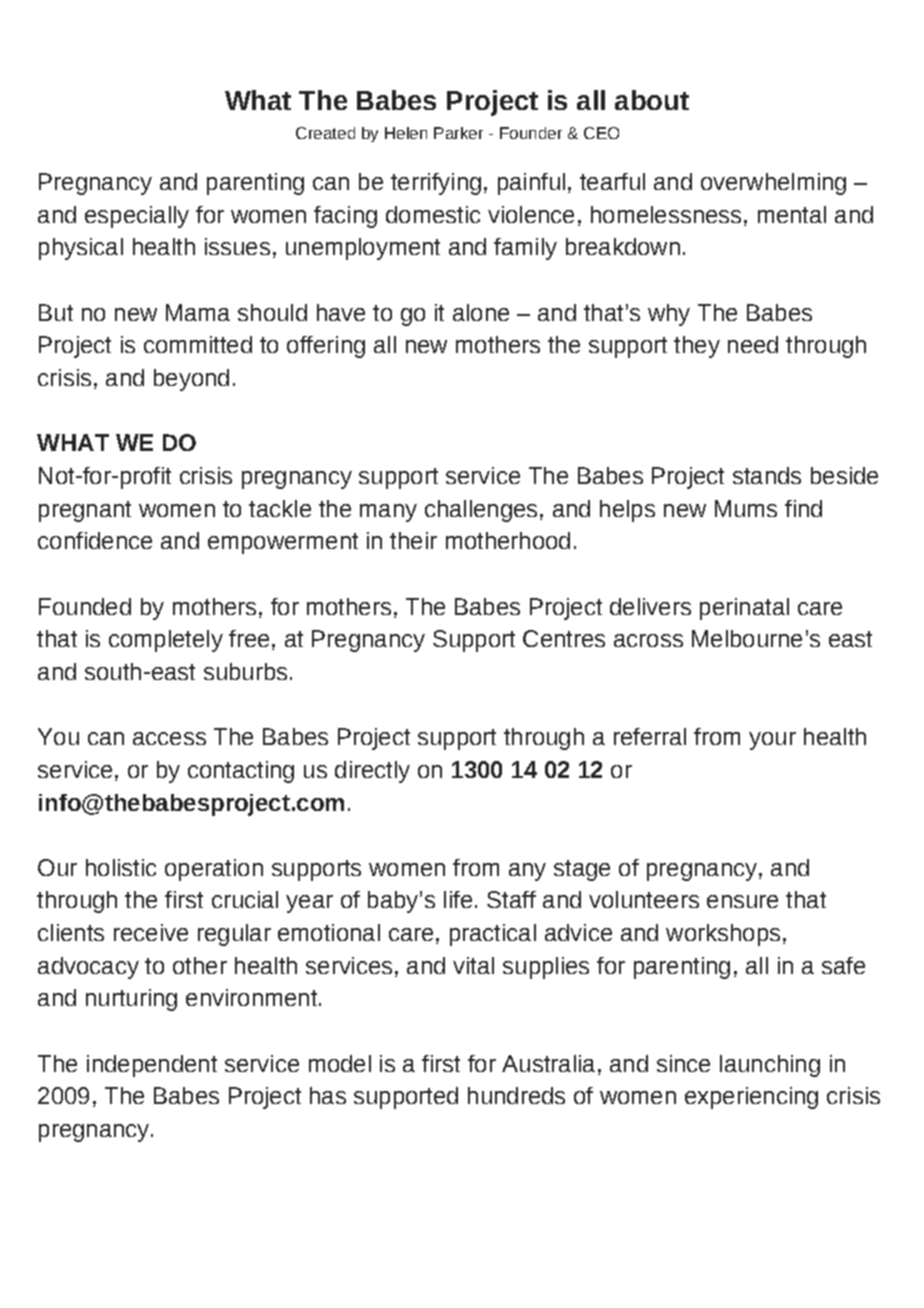  What do you see at coordinates (191, 380) in the screenshot?
I see `beyond` at bounding box center [191, 380].
